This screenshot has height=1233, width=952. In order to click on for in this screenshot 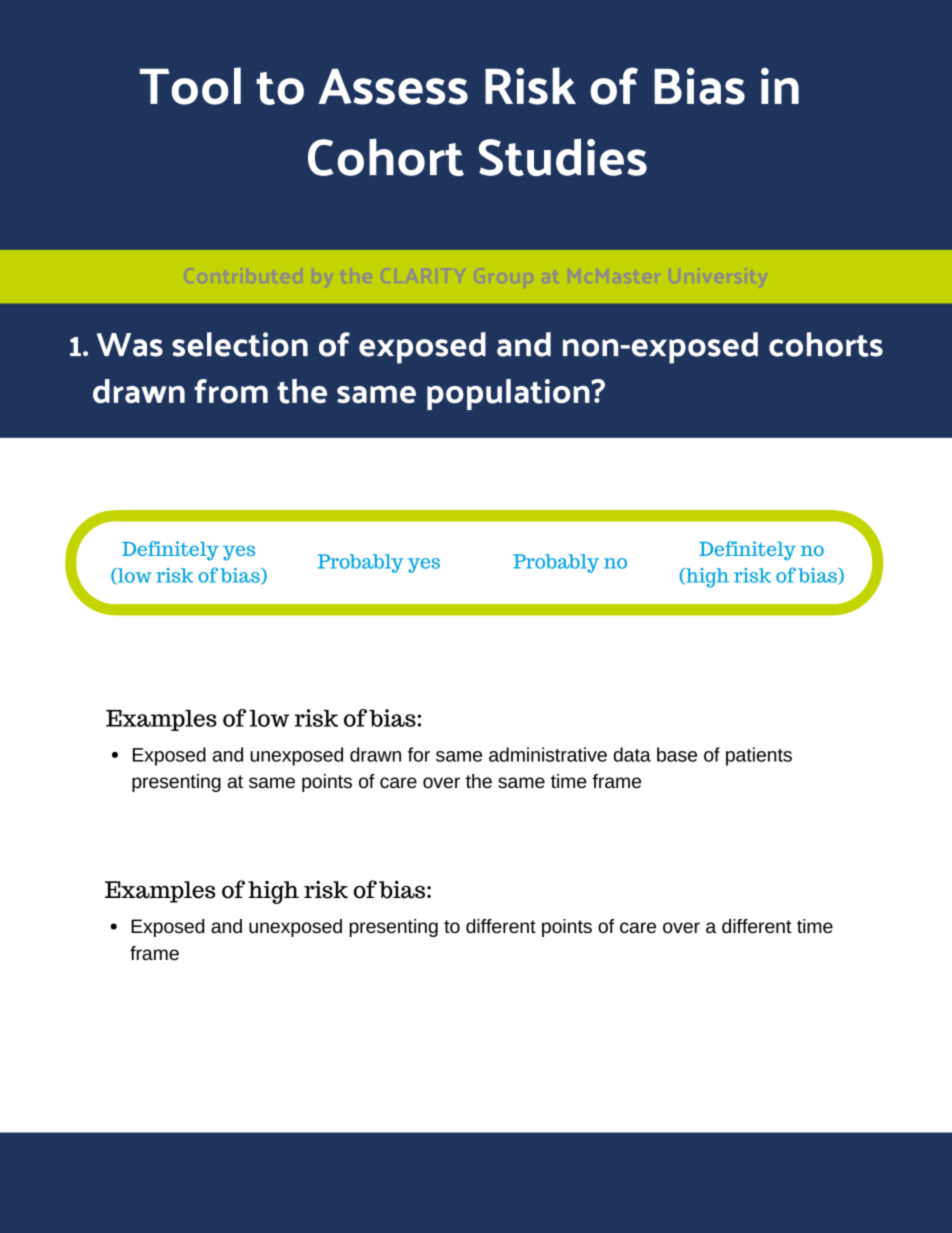, I will do `click(419, 754)`.
